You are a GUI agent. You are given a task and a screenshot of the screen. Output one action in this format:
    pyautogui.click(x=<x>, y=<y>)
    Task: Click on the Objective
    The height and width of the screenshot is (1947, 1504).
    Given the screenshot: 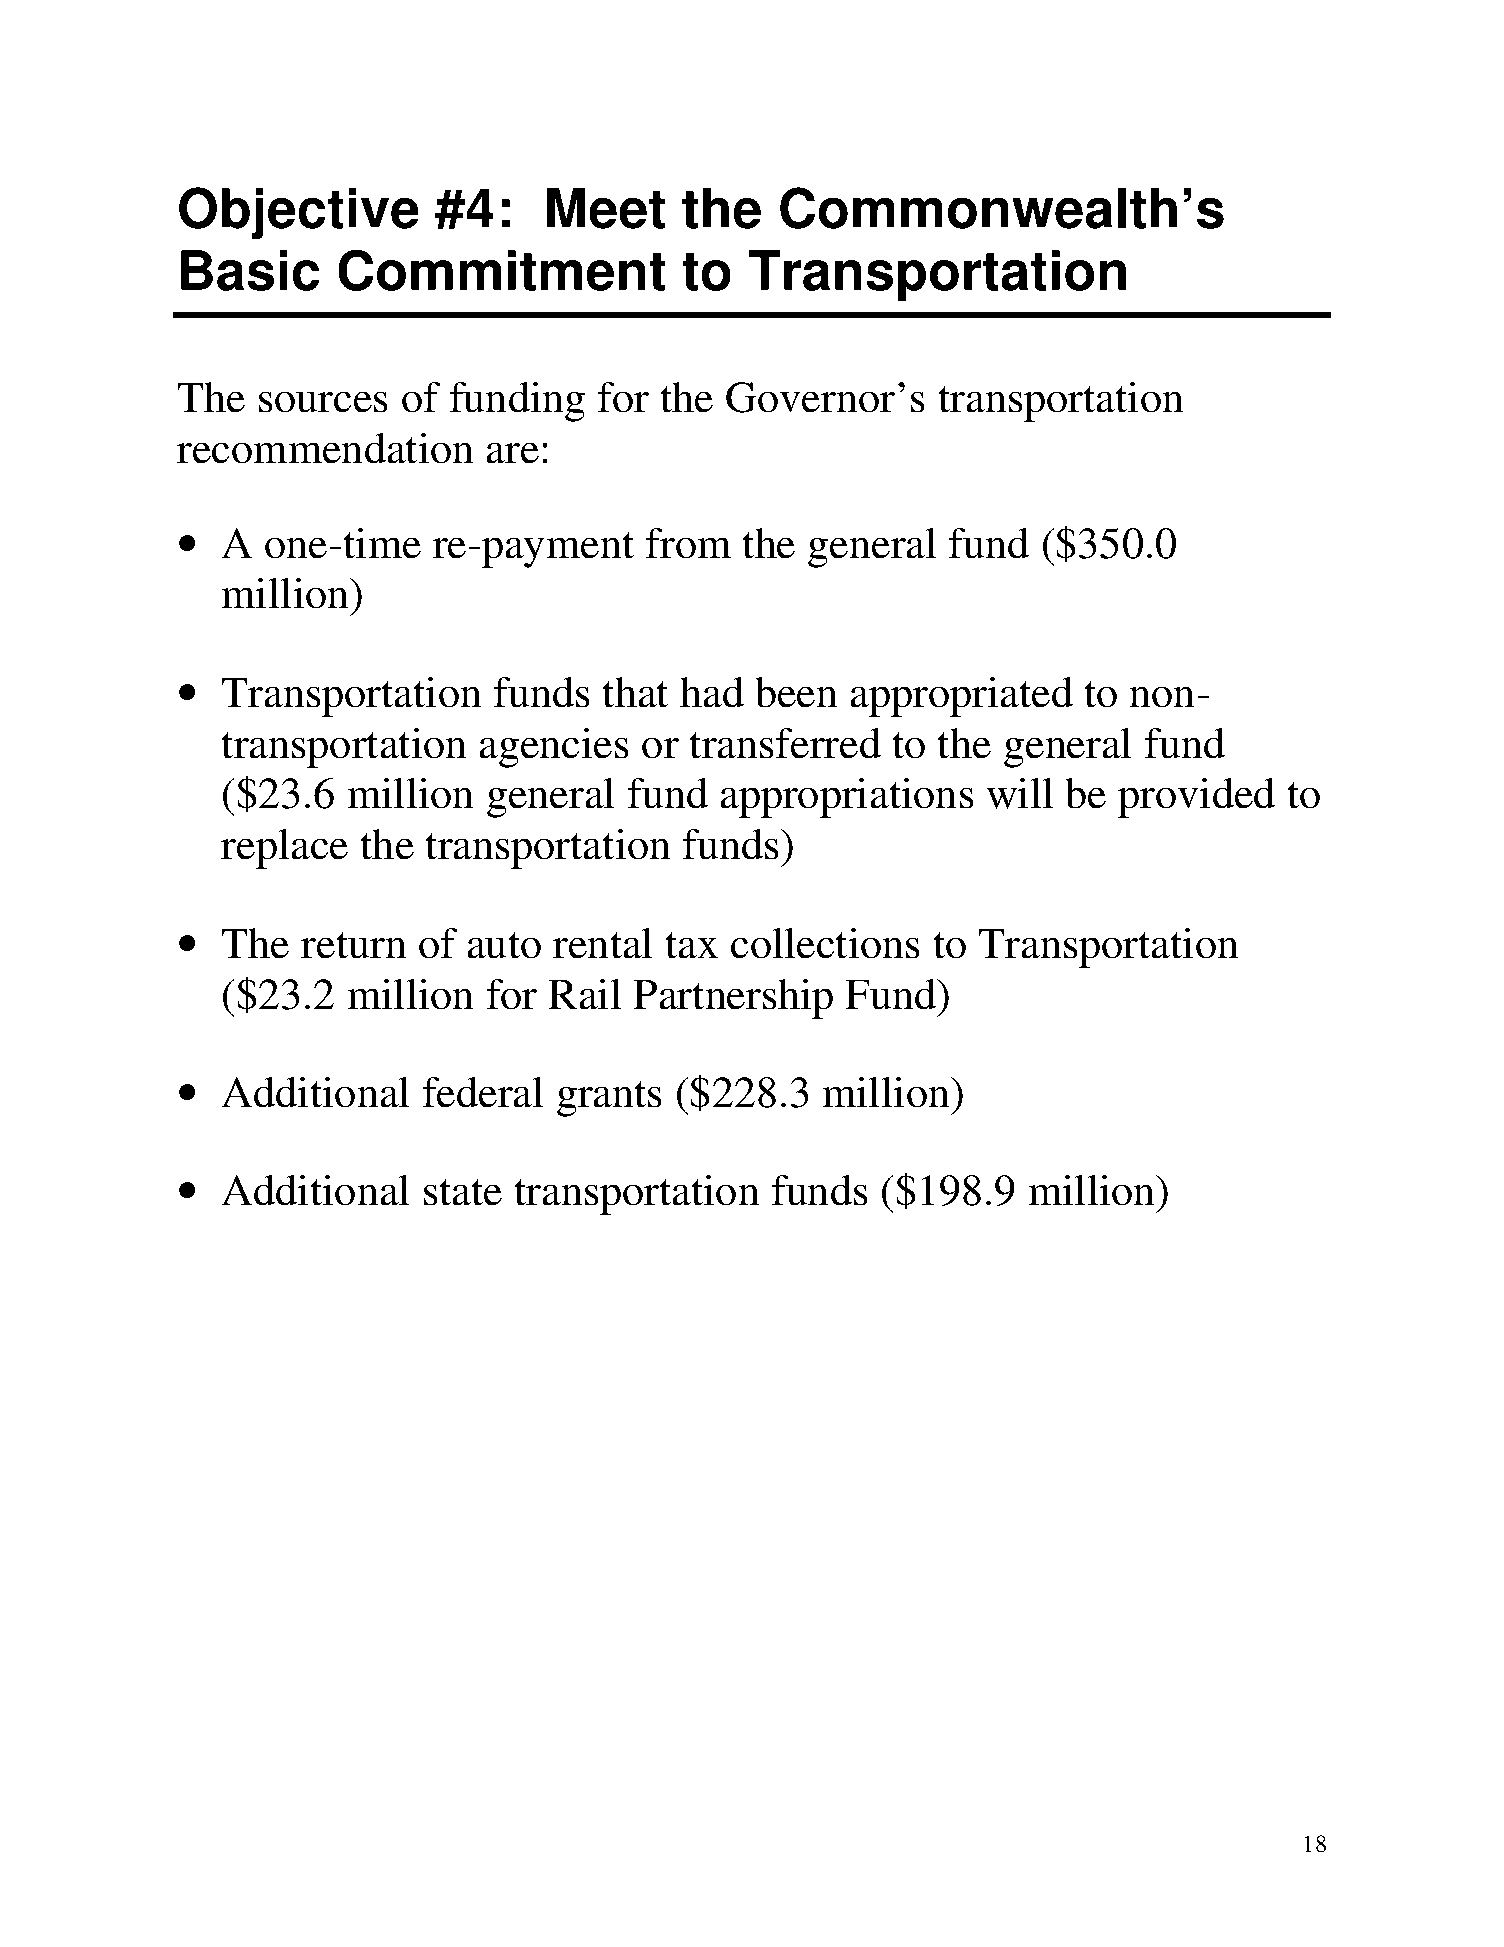 What is the action you would take?
    pyautogui.click(x=298, y=213)
